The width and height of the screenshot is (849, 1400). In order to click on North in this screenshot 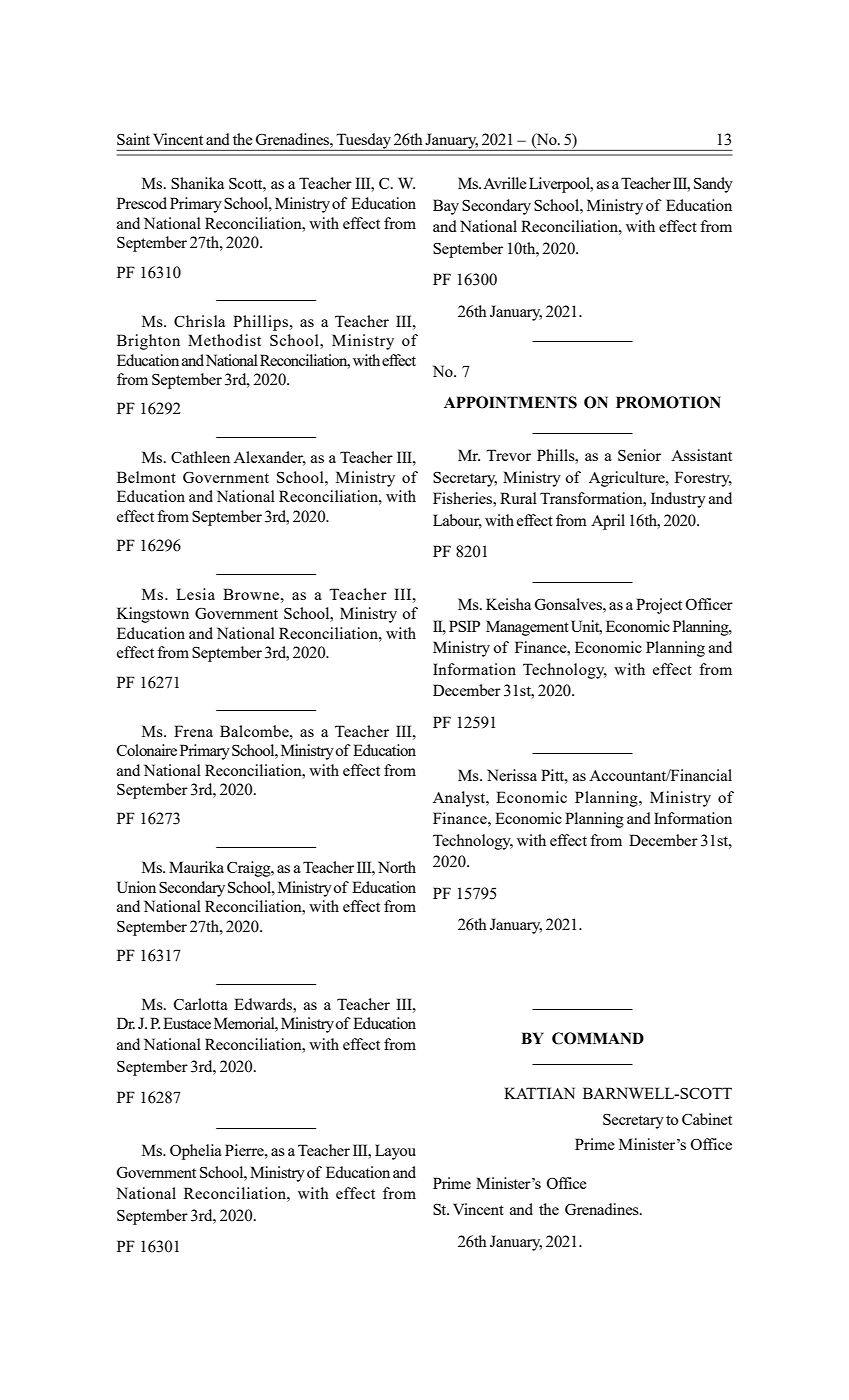, I will do `click(397, 867)`.
